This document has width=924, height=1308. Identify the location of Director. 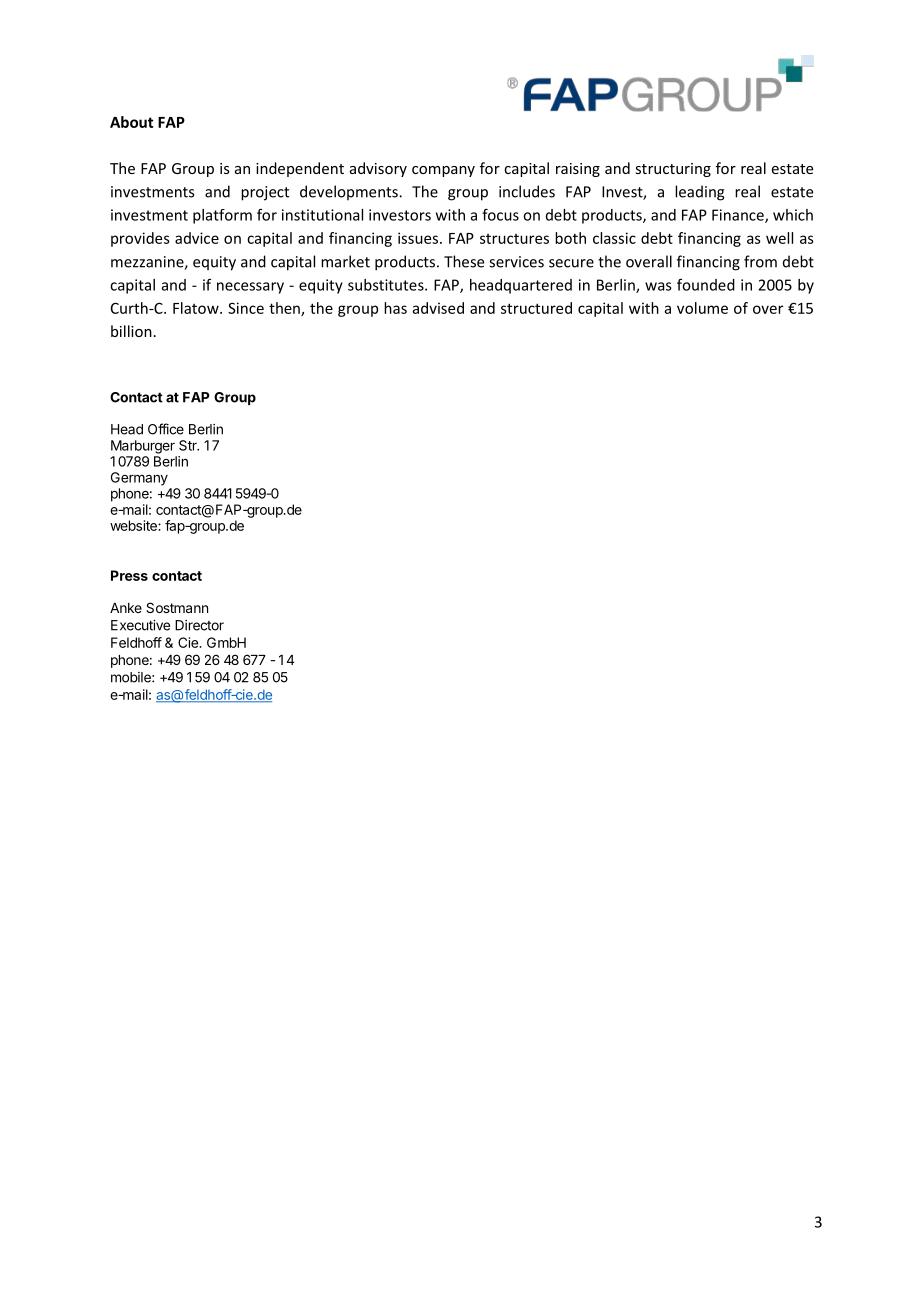
(199, 625).
